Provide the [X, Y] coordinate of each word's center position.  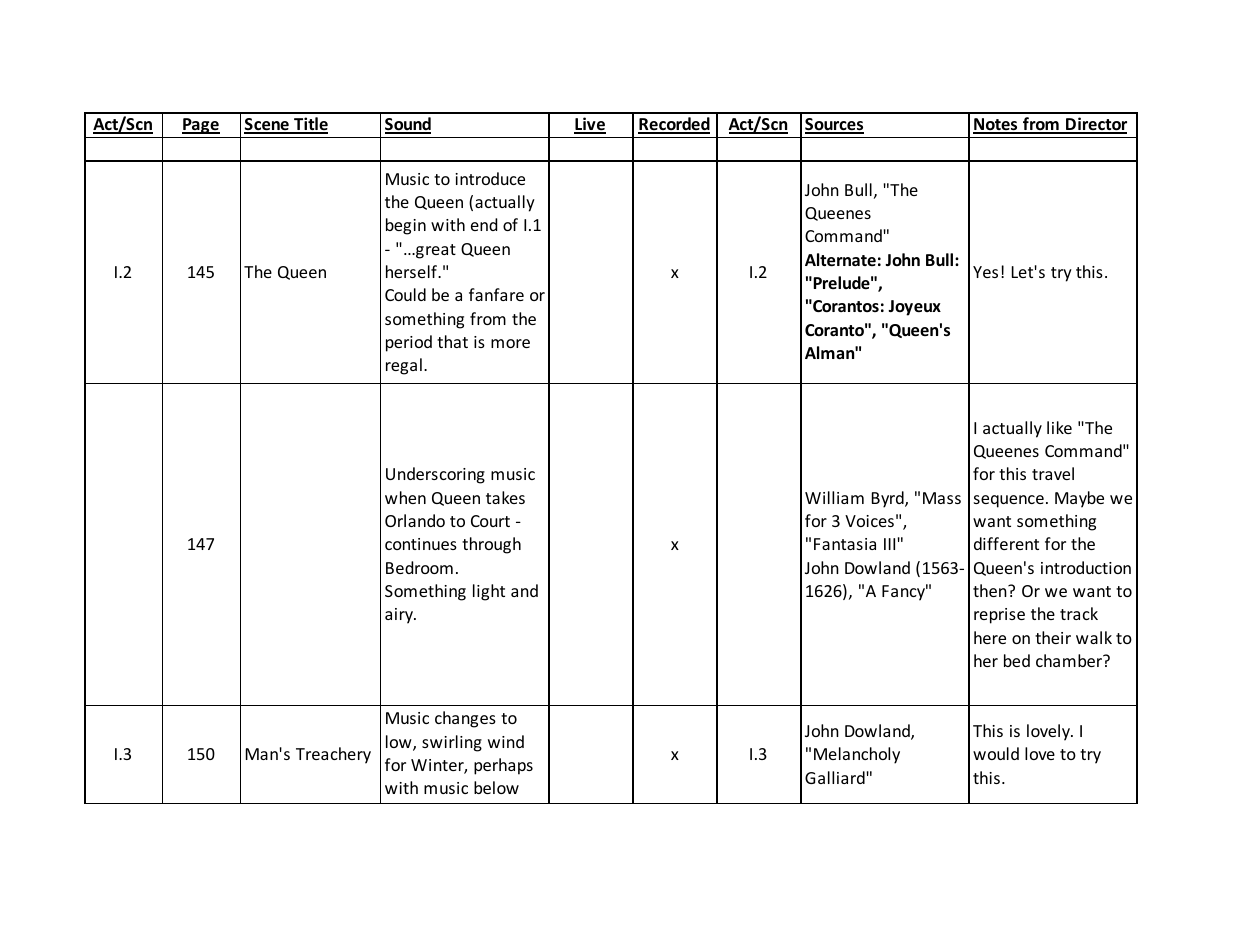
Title [310, 125]
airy [400, 616]
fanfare [496, 294]
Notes [996, 125]
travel [1053, 473]
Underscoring [435, 475]
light [489, 592]
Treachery [333, 755]
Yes [985, 272]
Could [405, 294]
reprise [999, 616]
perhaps [503, 766]
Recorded [674, 125]
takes [505, 497]
